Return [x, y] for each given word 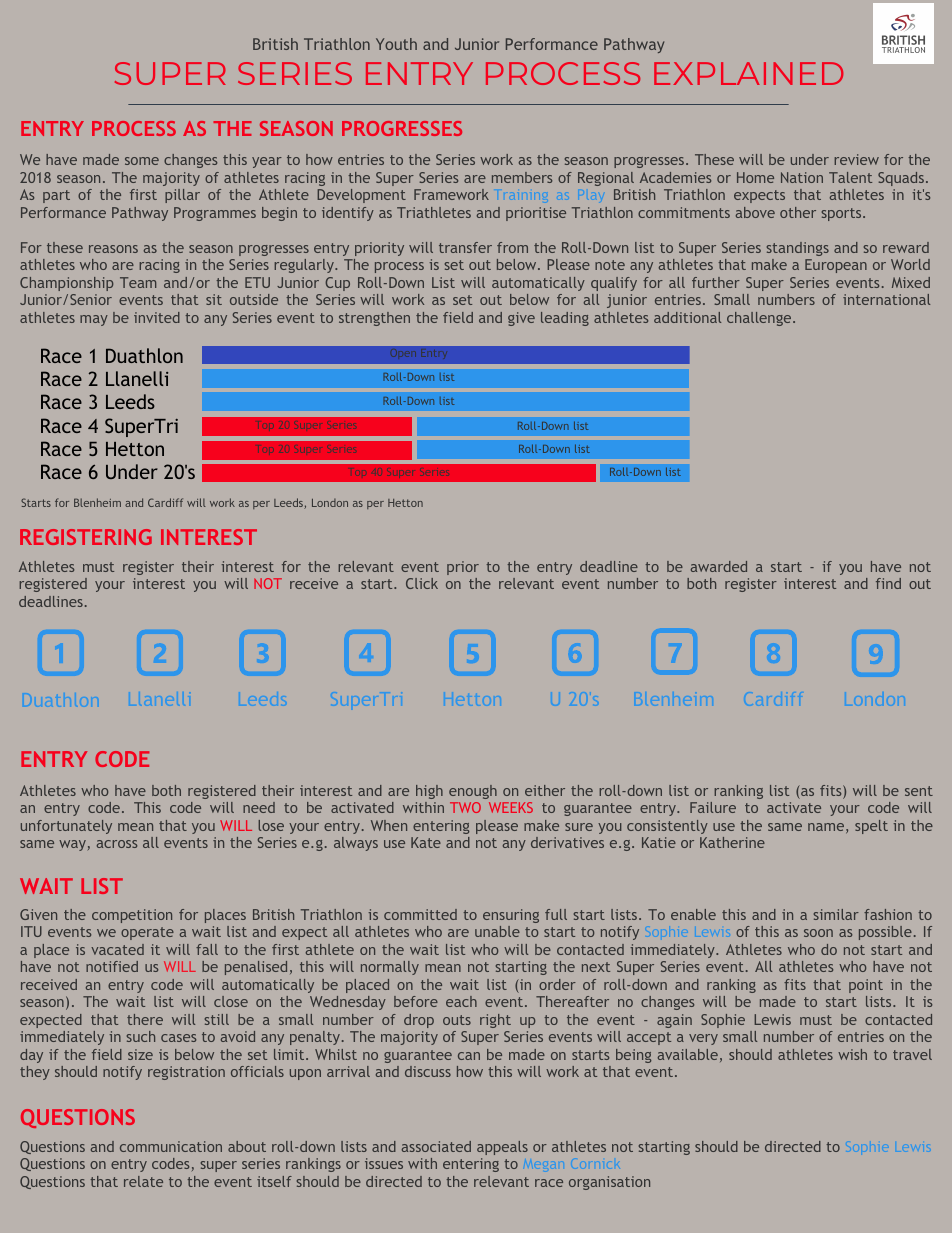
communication [171, 1146]
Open [403, 354]
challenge [760, 319]
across [117, 844]
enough [473, 792]
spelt [871, 827]
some [142, 161]
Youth [396, 44]
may [94, 320]
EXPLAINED [748, 73]
